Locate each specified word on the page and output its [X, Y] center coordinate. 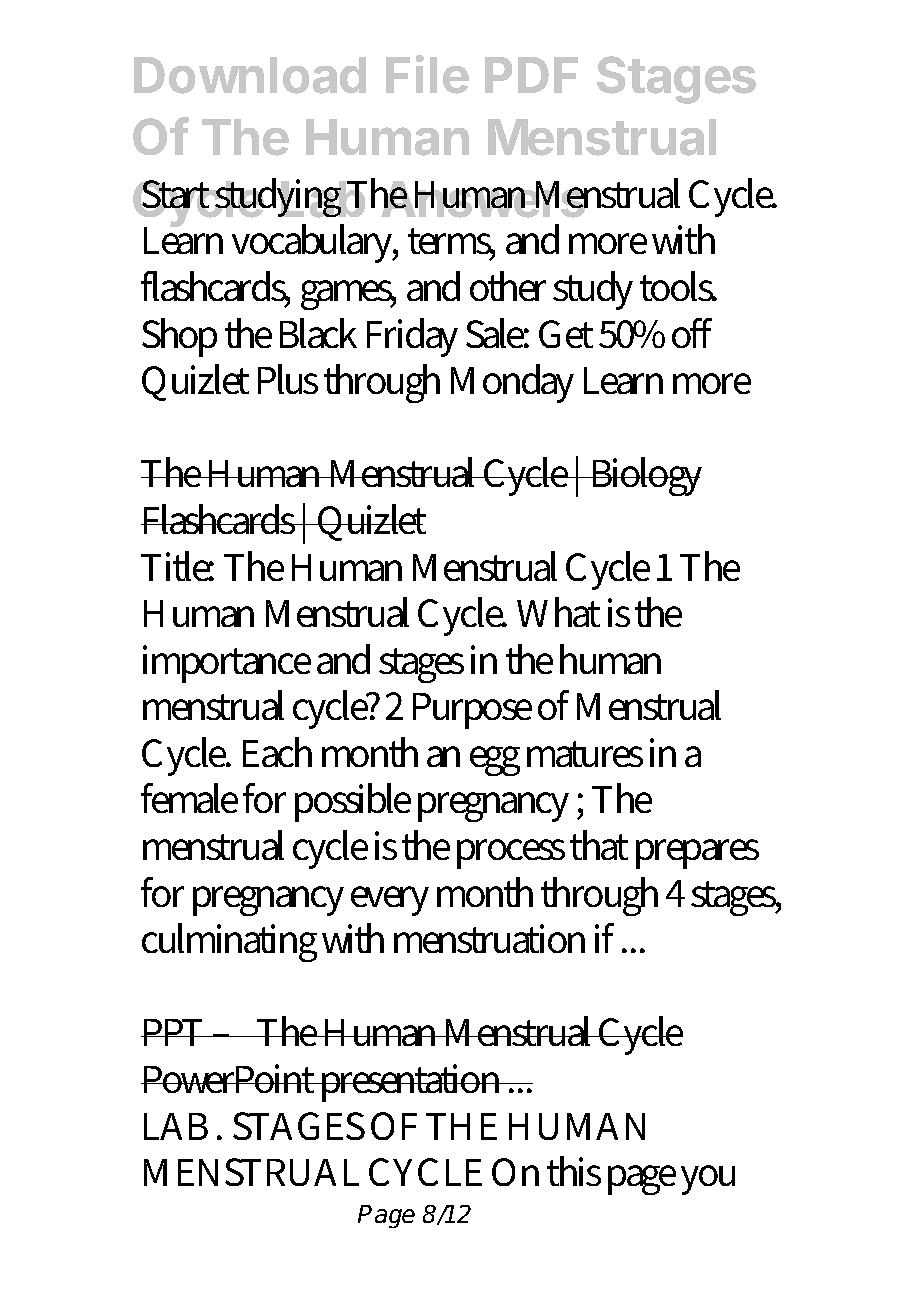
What [558, 612]
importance [227, 664]
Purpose [472, 711]
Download [250, 75]
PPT [174, 1032]
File [427, 74]
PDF [531, 75]
